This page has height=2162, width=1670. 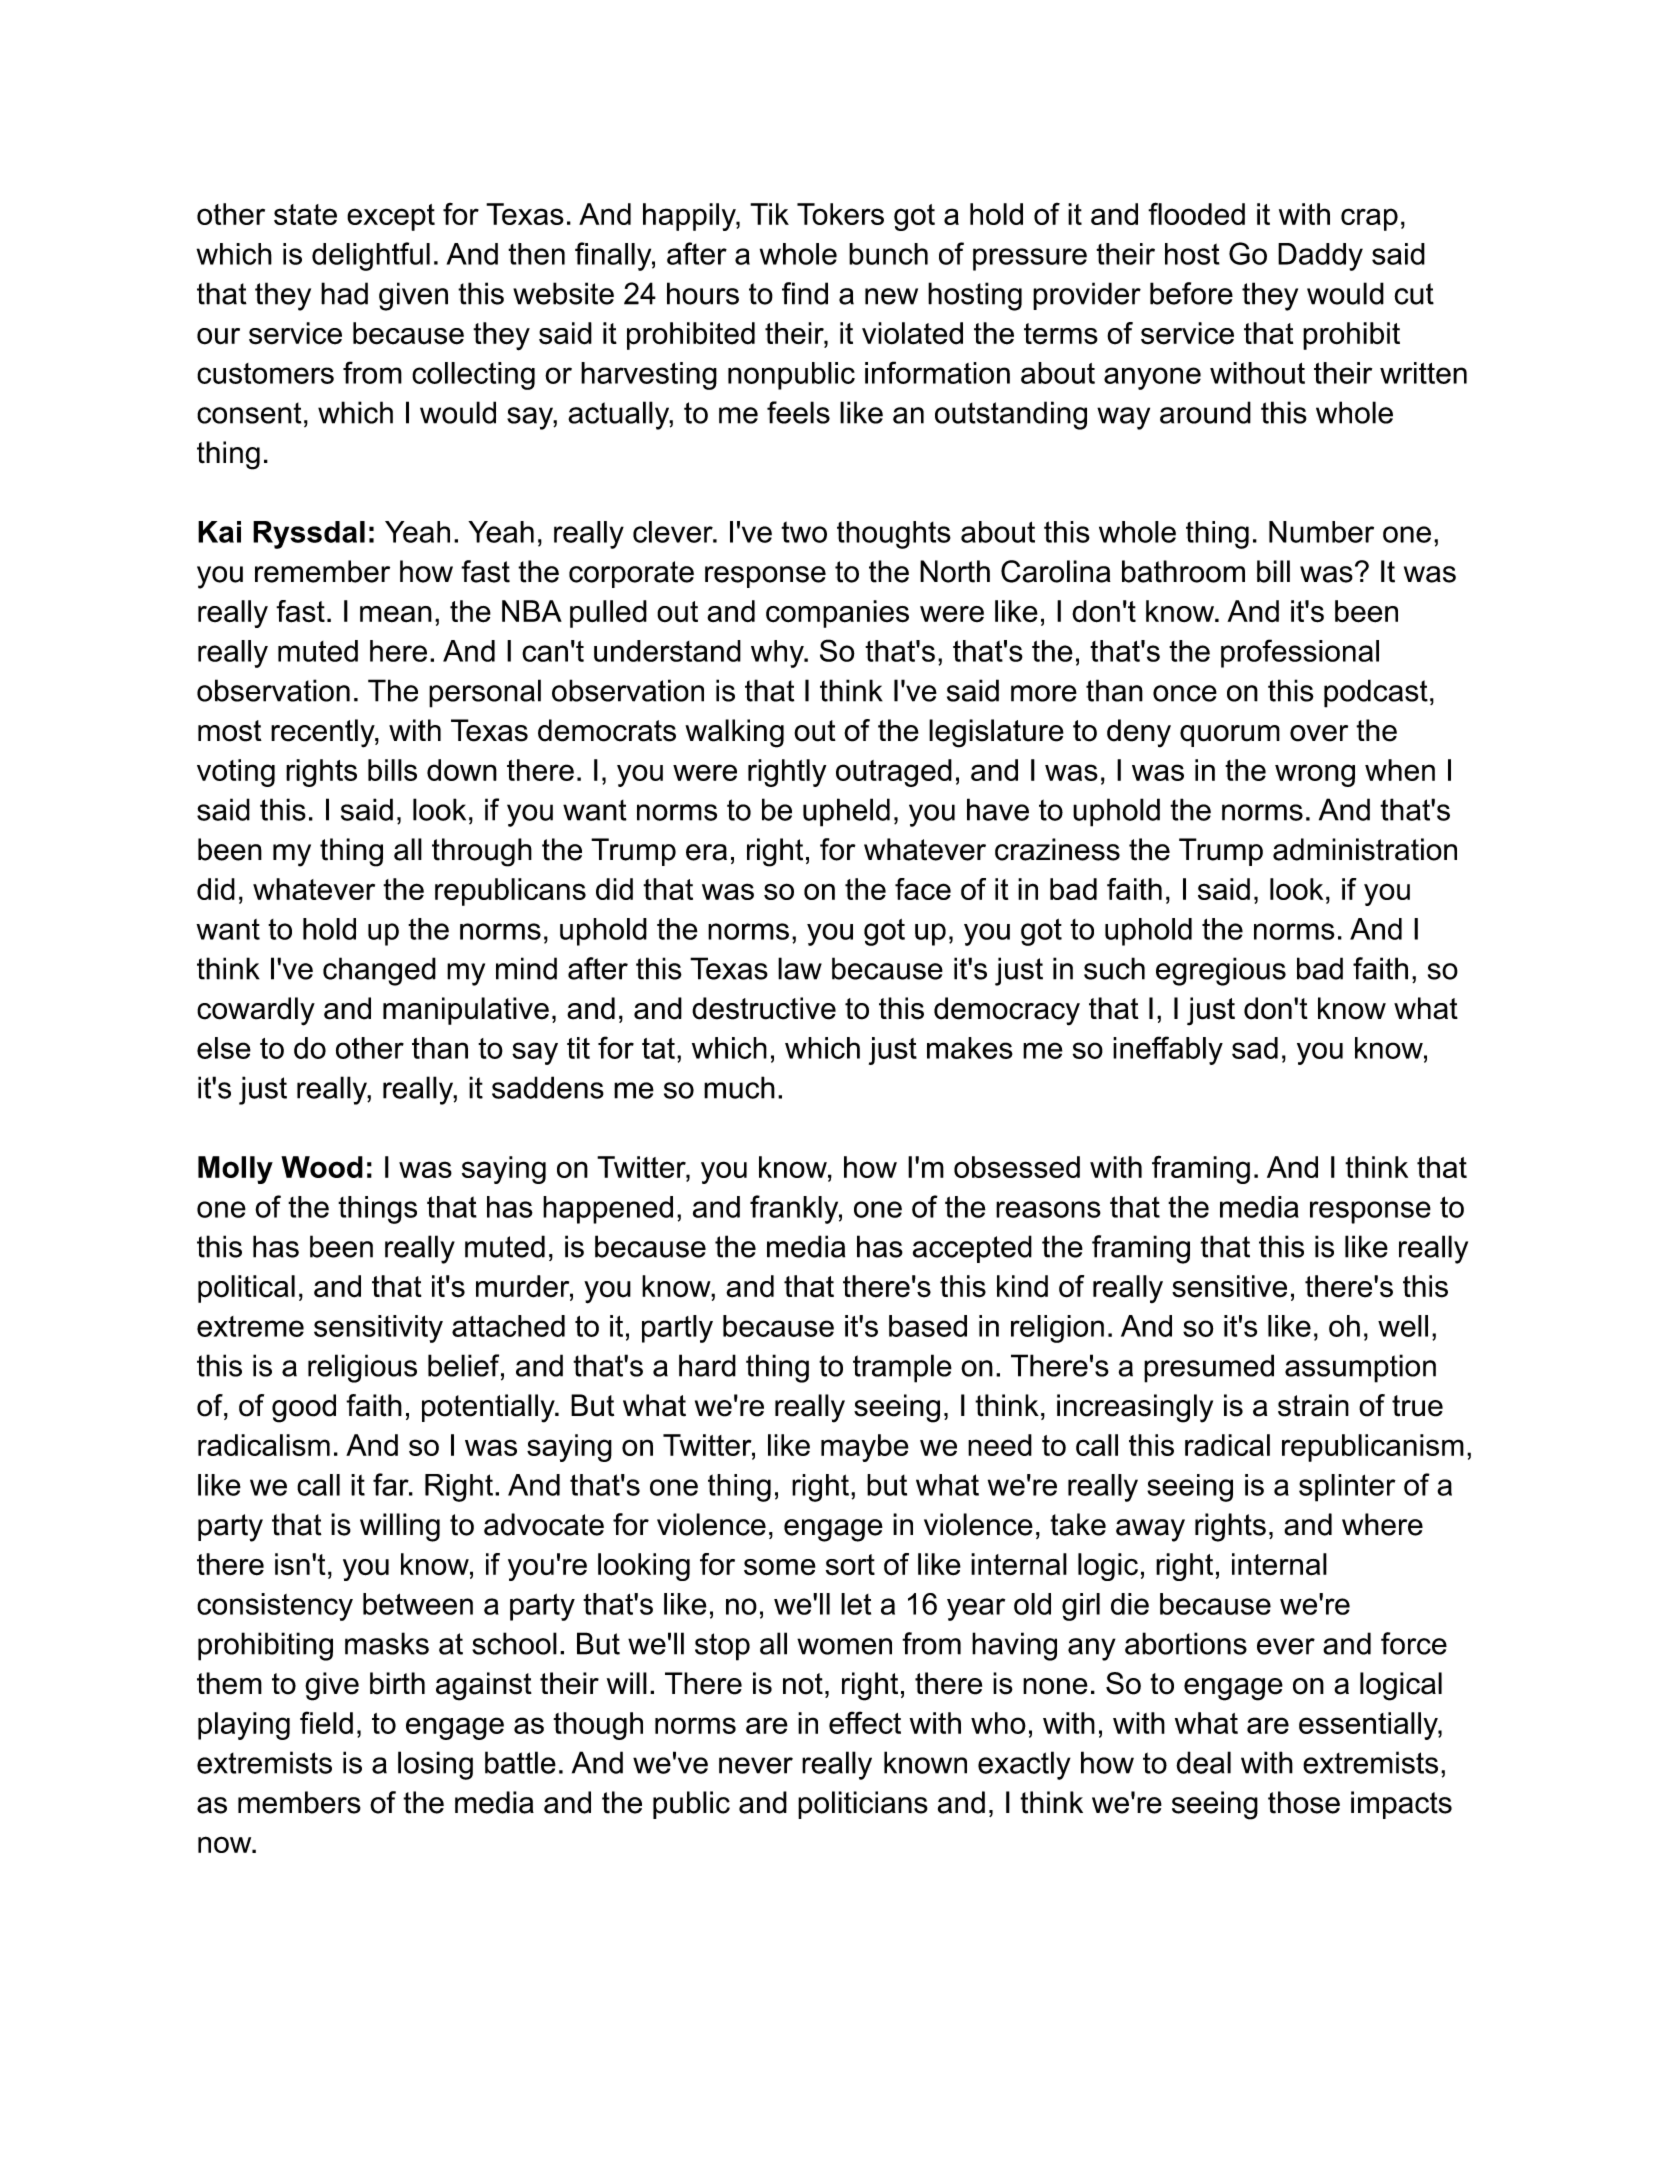 I want to click on sensitive, so click(x=1229, y=1286).
